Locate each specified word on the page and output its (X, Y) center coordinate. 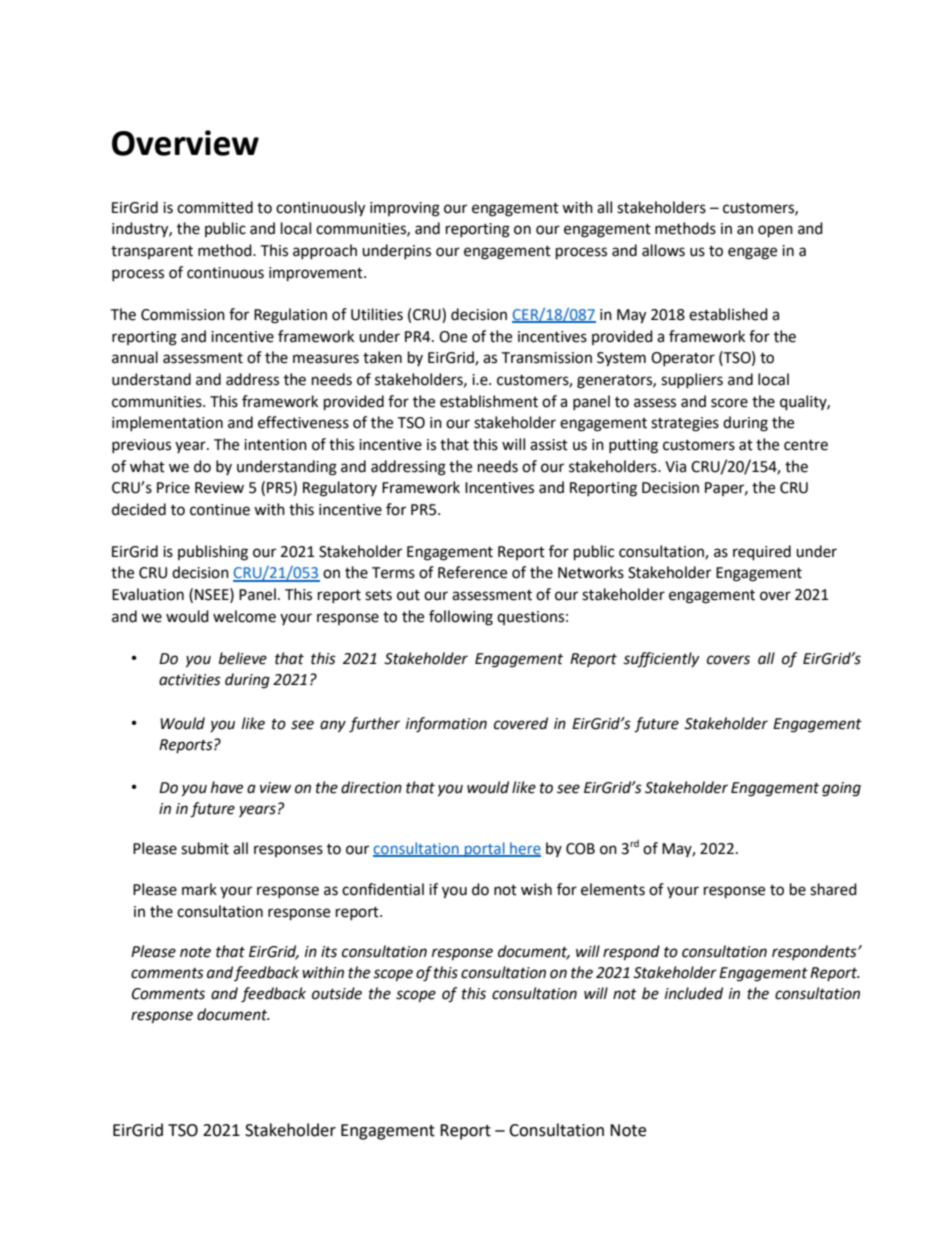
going (841, 789)
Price (173, 488)
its (329, 952)
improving (405, 209)
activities (190, 680)
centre (806, 445)
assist (549, 445)
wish (536, 889)
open (775, 231)
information (446, 725)
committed (215, 207)
